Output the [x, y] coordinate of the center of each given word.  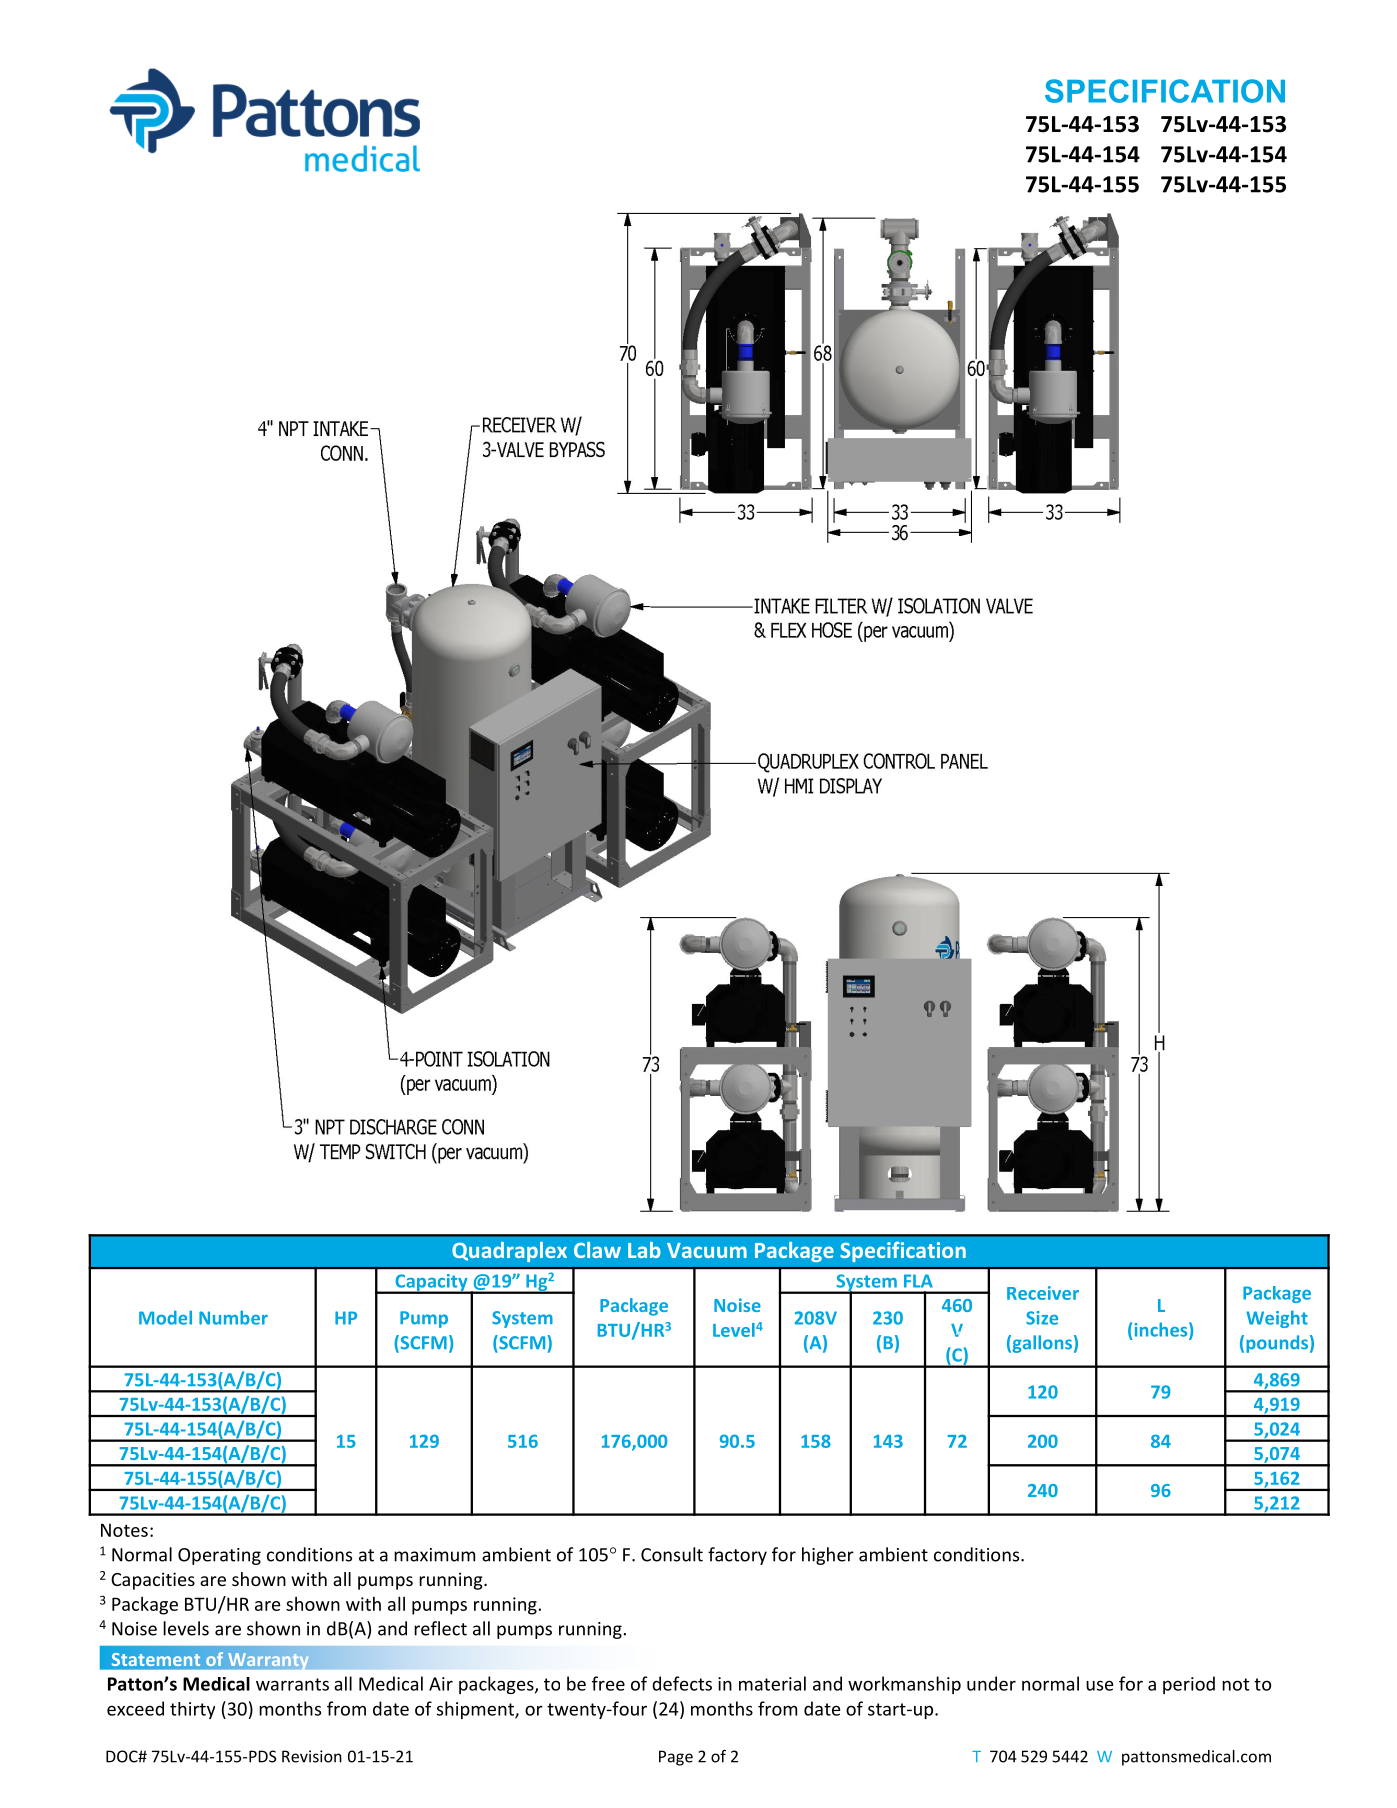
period [1189, 1685]
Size [1042, 1318]
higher [828, 1556]
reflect [440, 1628]
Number [233, 1317]
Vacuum [707, 1250]
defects [682, 1683]
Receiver [1043, 1293]
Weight [1277, 1319]
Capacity [431, 1284]
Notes [124, 1530]
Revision [312, 1756]
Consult [672, 1554]
